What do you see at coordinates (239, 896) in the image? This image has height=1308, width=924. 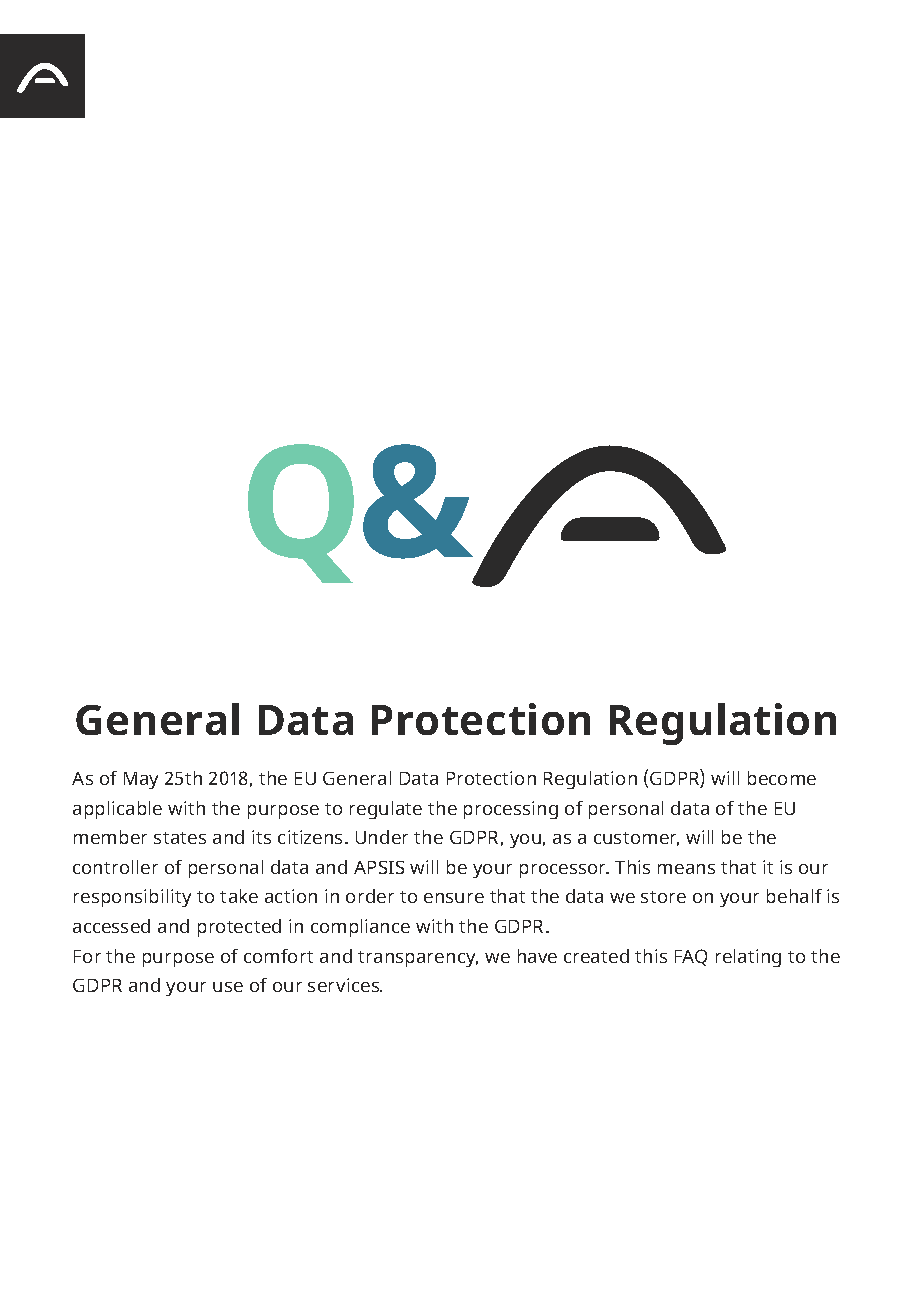 I see `take` at bounding box center [239, 896].
